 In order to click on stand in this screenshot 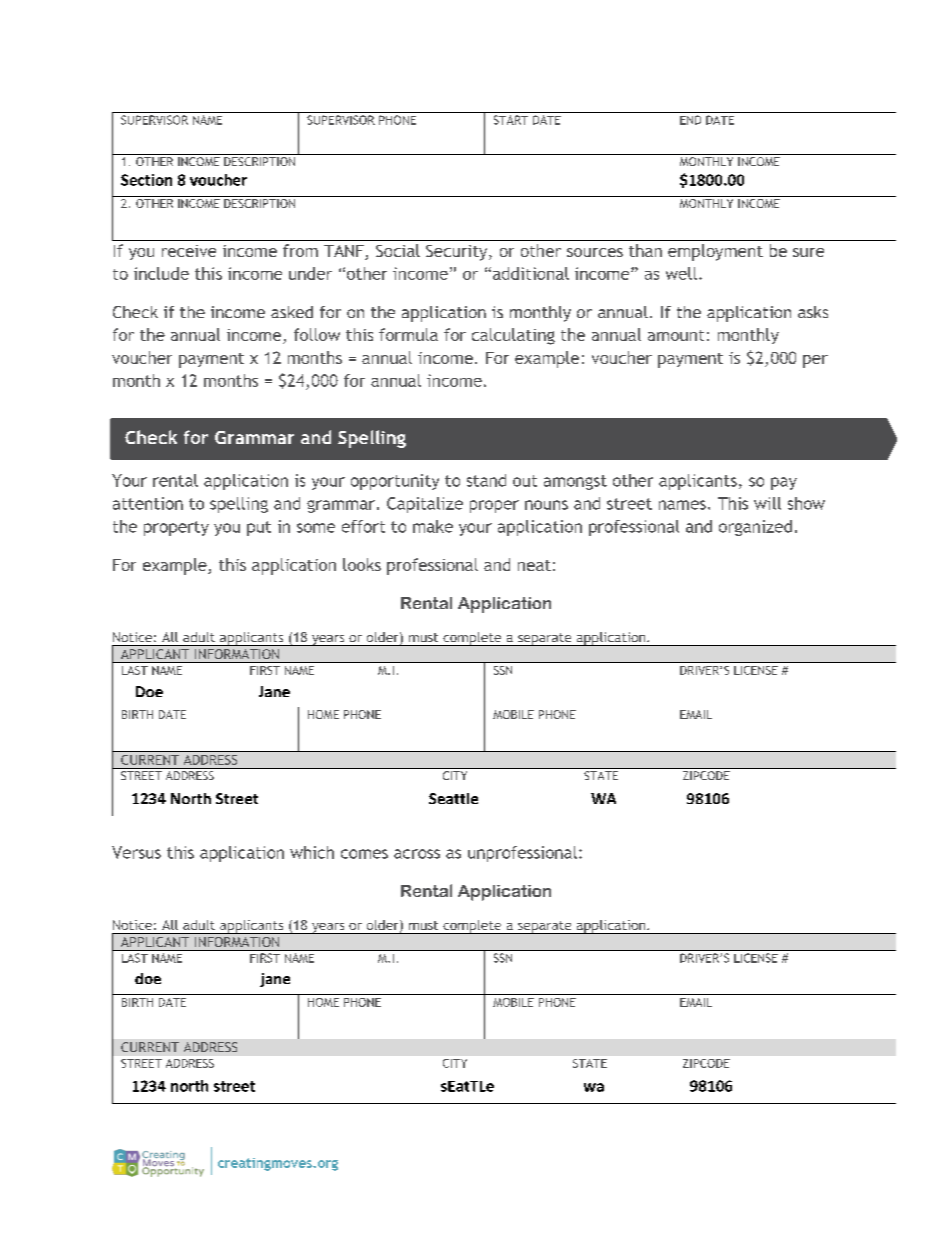, I will do `click(486, 480)`.
